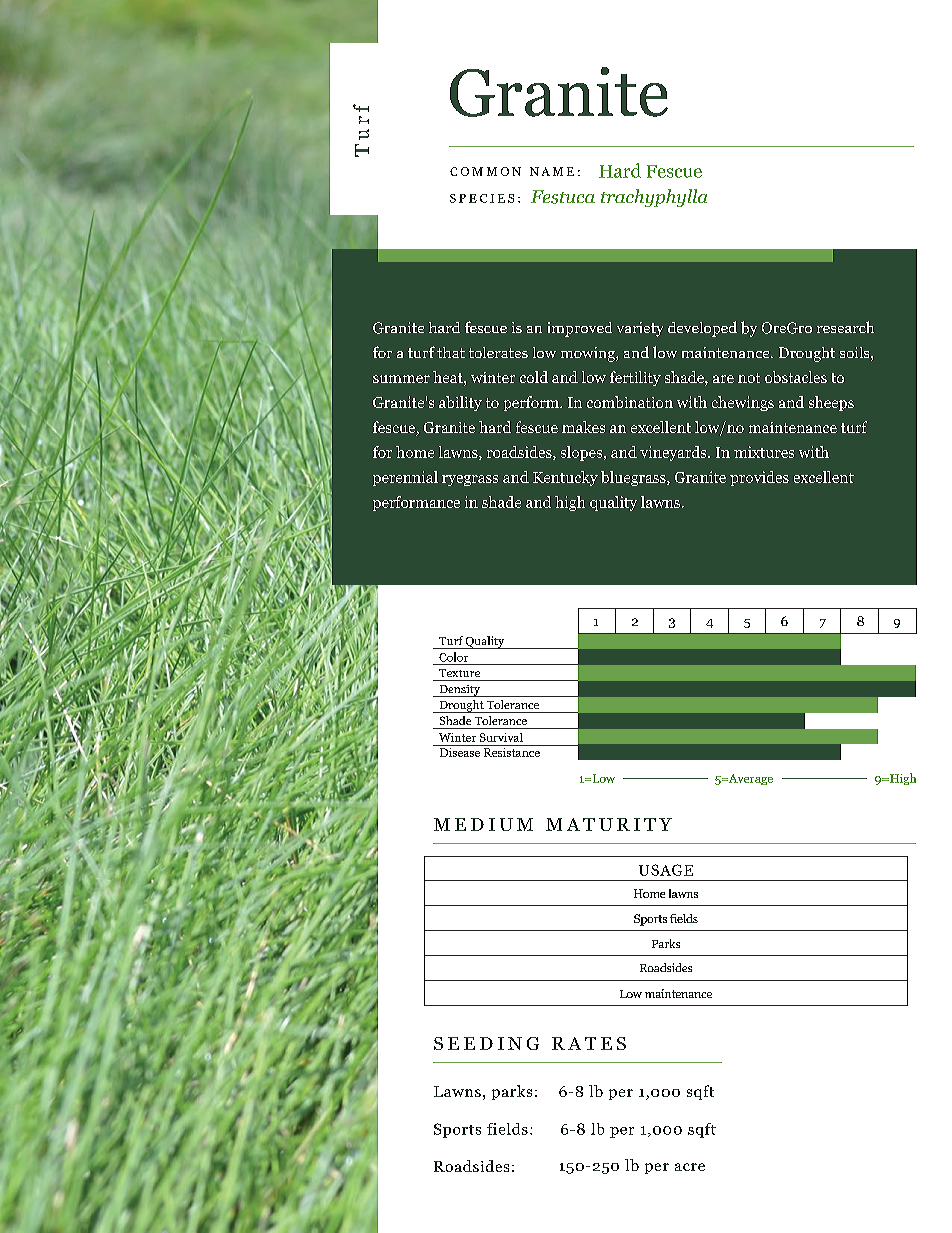 This screenshot has height=1233, width=952. I want to click on research, so click(845, 327).
